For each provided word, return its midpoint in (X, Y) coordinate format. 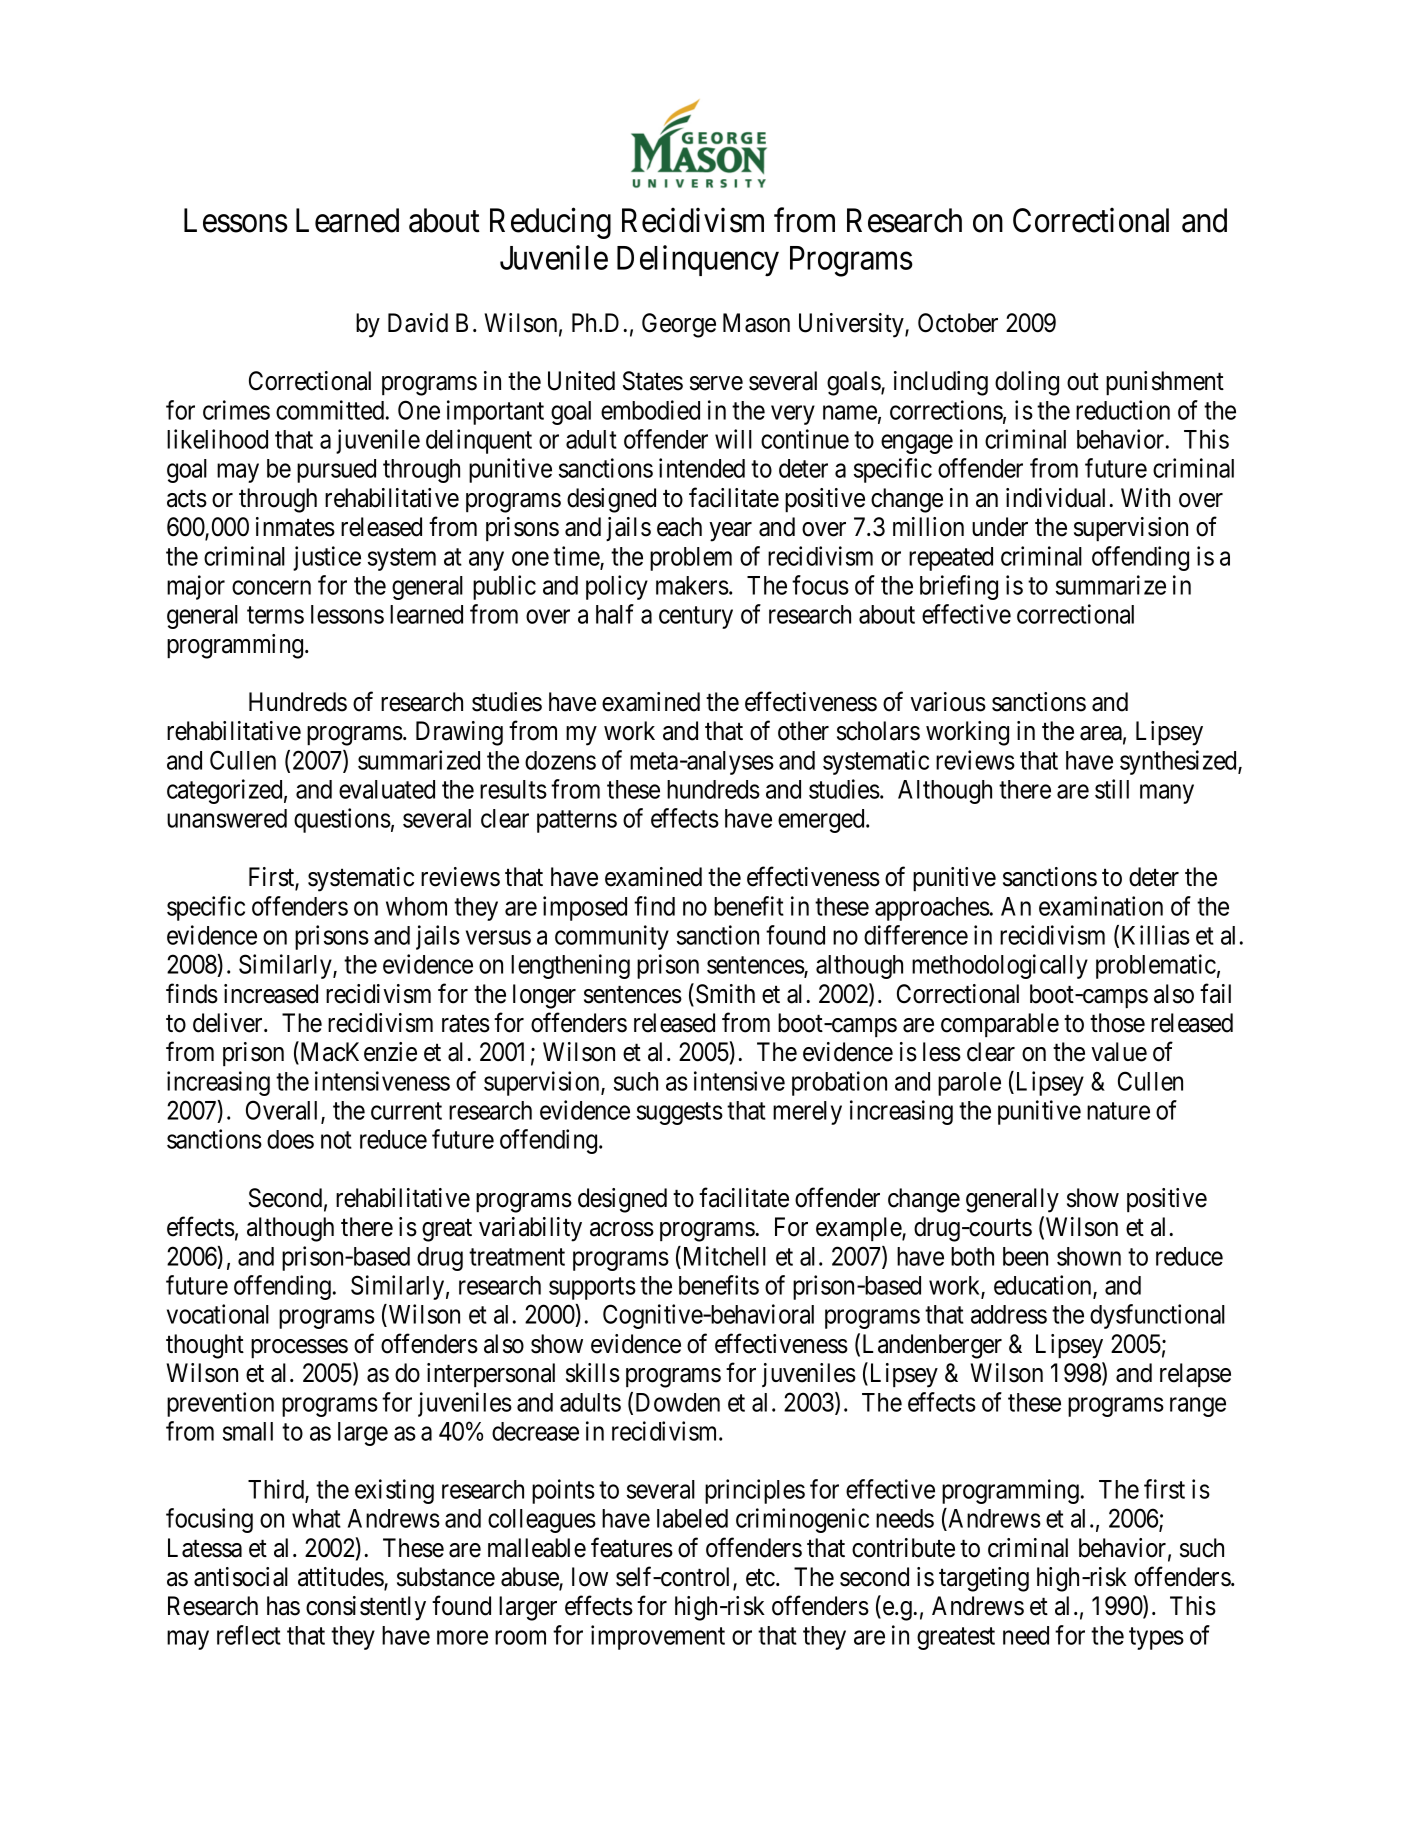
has (283, 1606)
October (958, 323)
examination (1101, 906)
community (612, 937)
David (418, 323)
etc (760, 1578)
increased (271, 994)
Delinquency (698, 261)
